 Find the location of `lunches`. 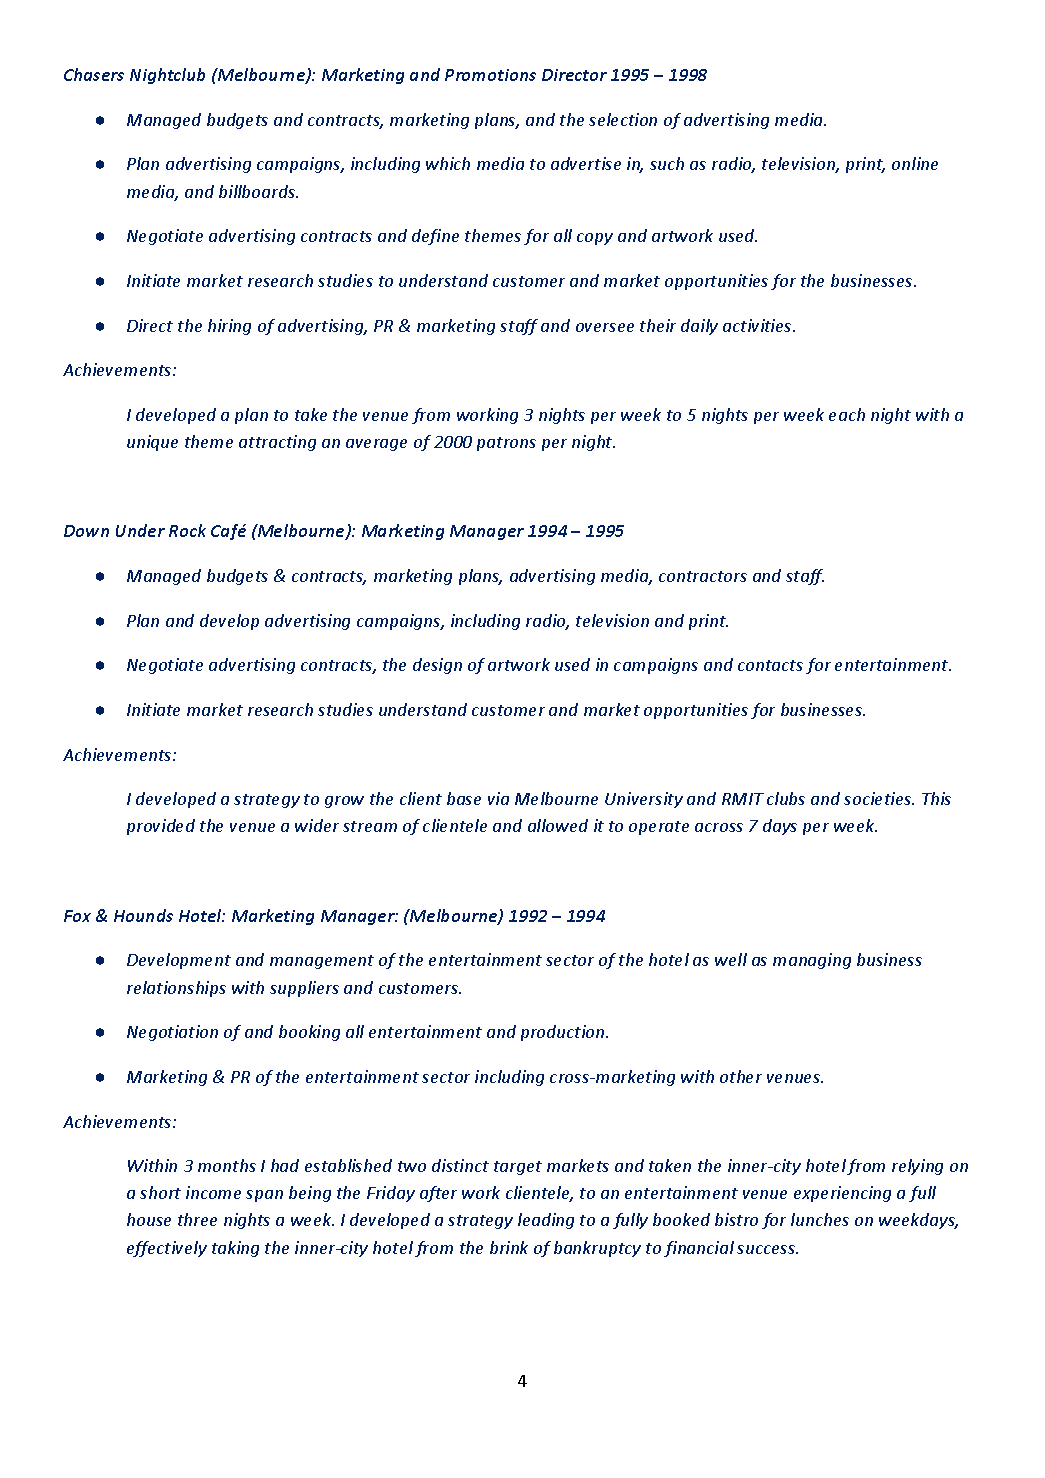

lunches is located at coordinates (820, 1219).
